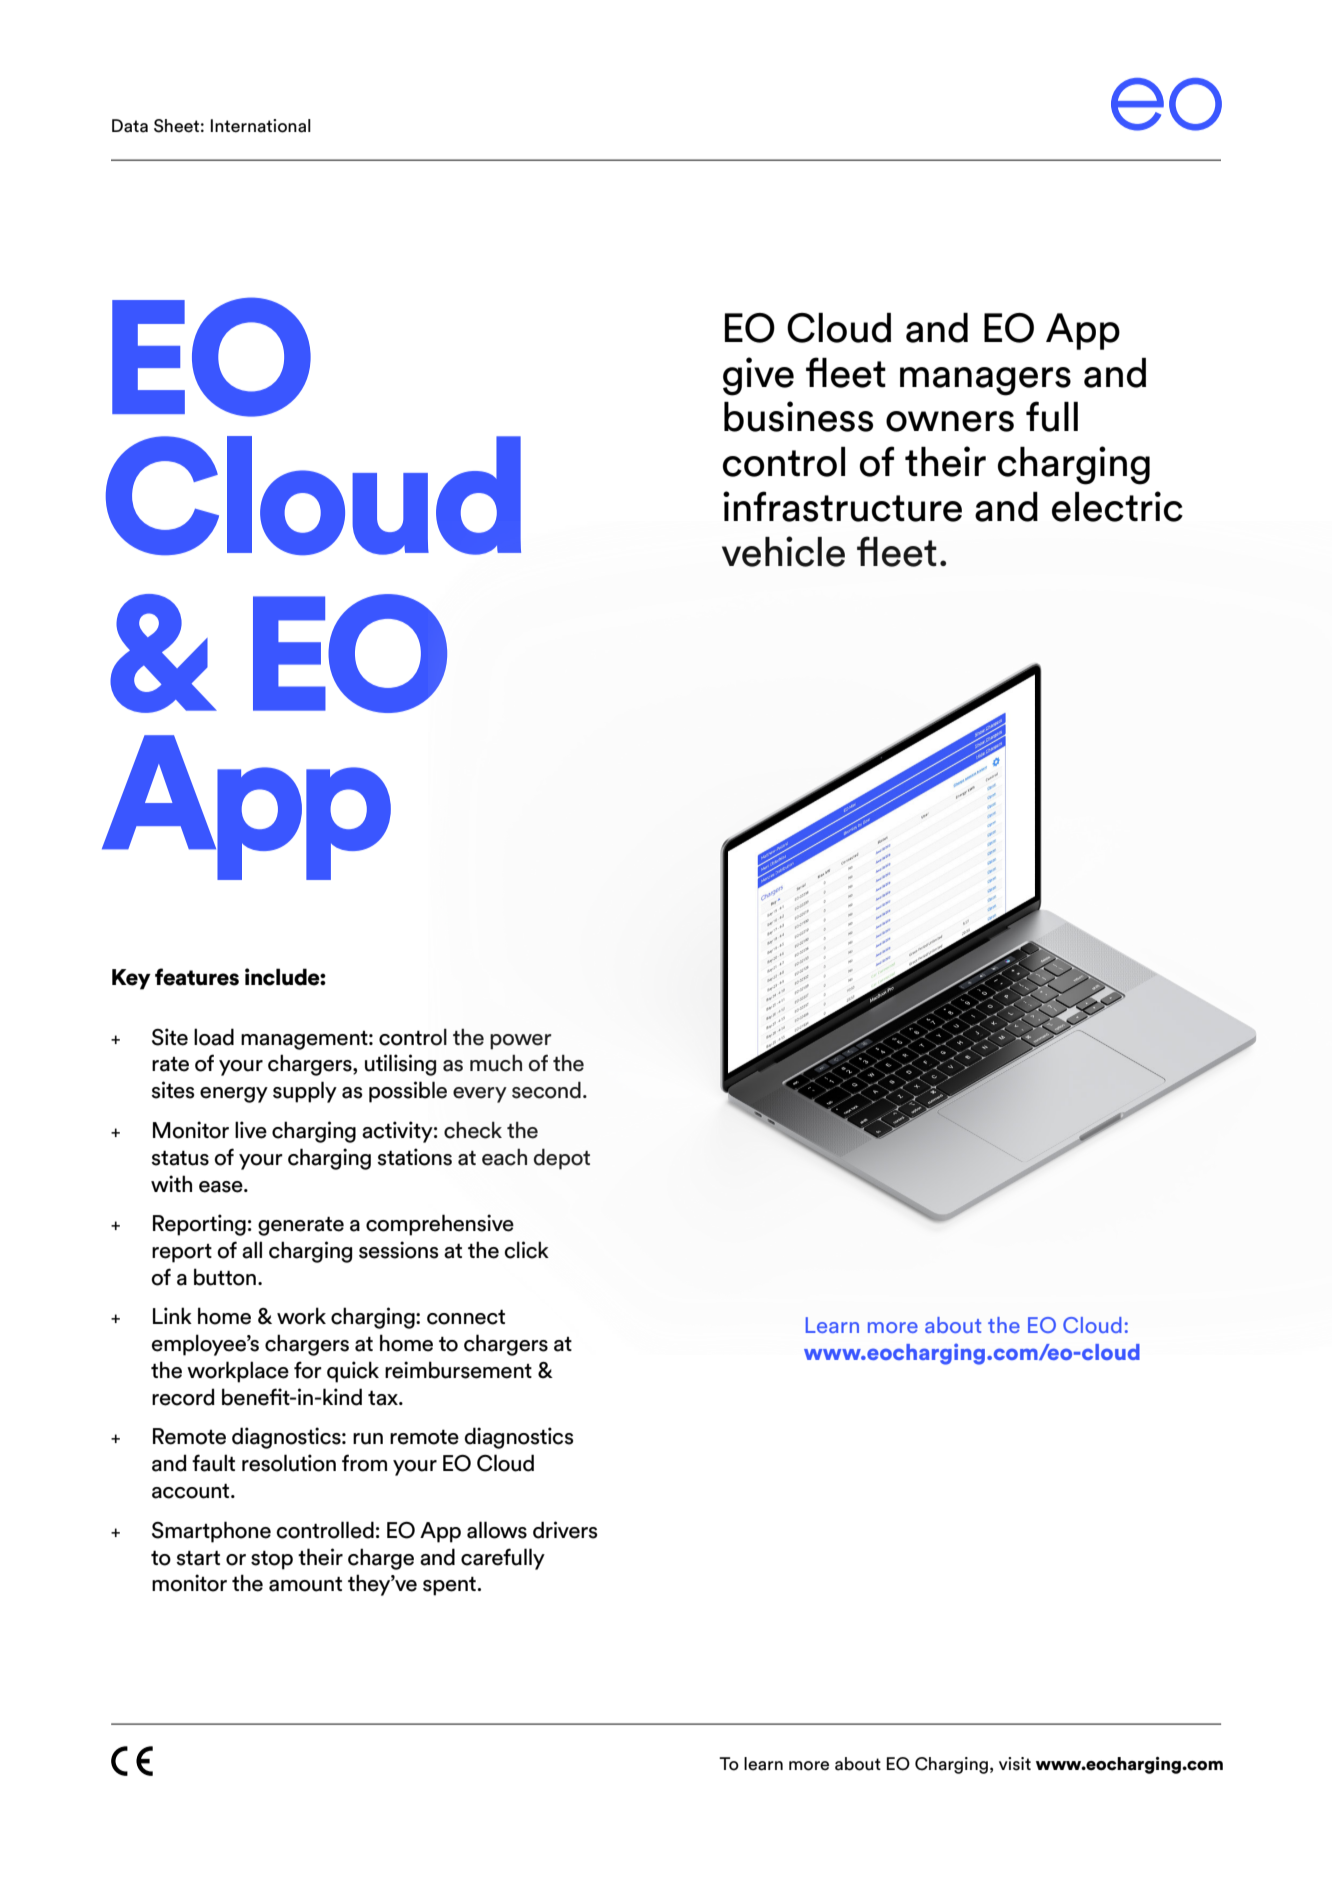 The height and width of the screenshot is (1884, 1332). What do you see at coordinates (546, 1090) in the screenshot?
I see `second` at bounding box center [546, 1090].
